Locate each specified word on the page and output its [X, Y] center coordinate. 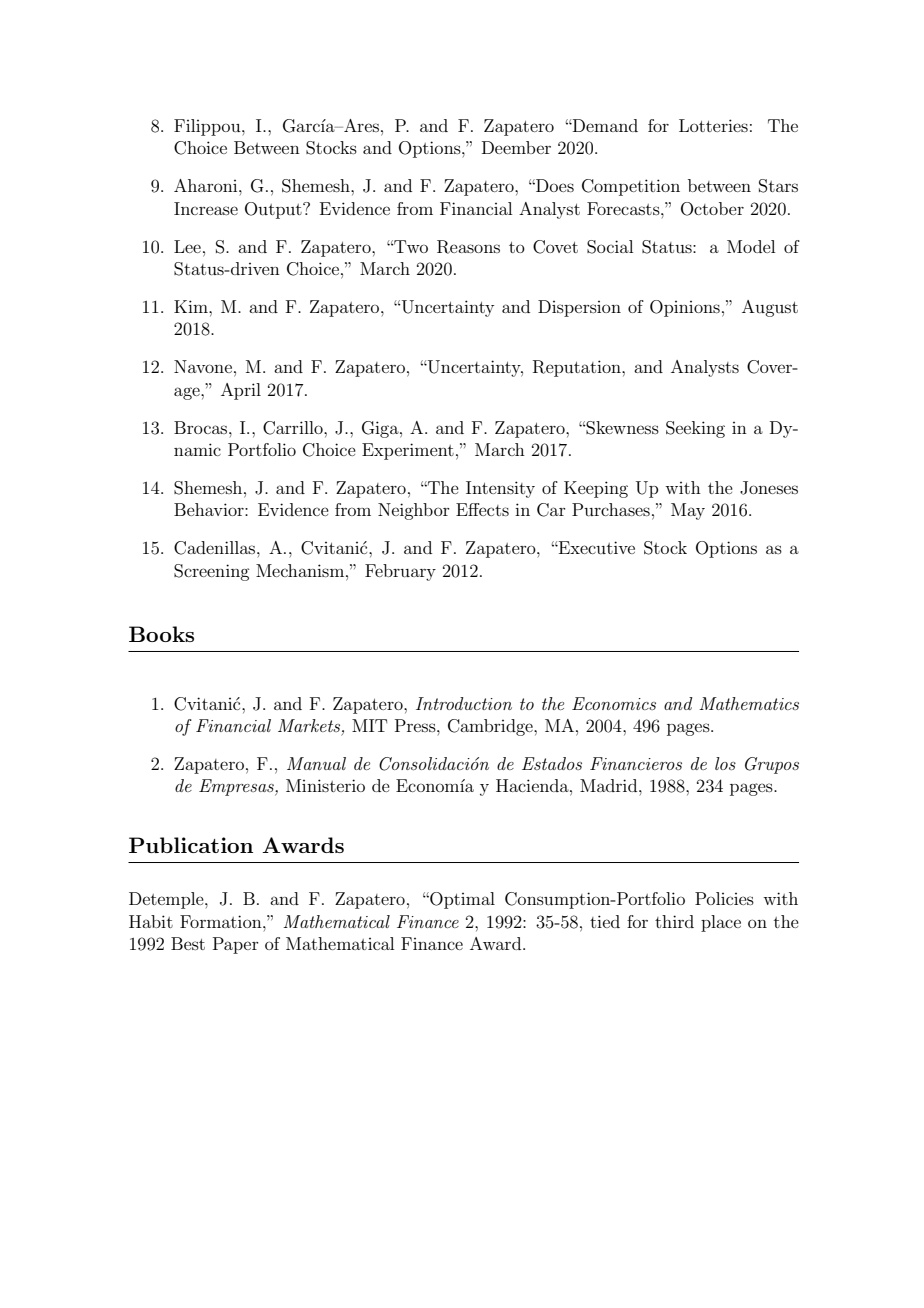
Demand [604, 125]
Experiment [408, 451]
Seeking [695, 429]
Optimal [461, 900]
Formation [222, 921]
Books [161, 634]
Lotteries [713, 125]
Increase [206, 208]
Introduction [464, 703]
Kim [192, 306]
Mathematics [749, 703]
